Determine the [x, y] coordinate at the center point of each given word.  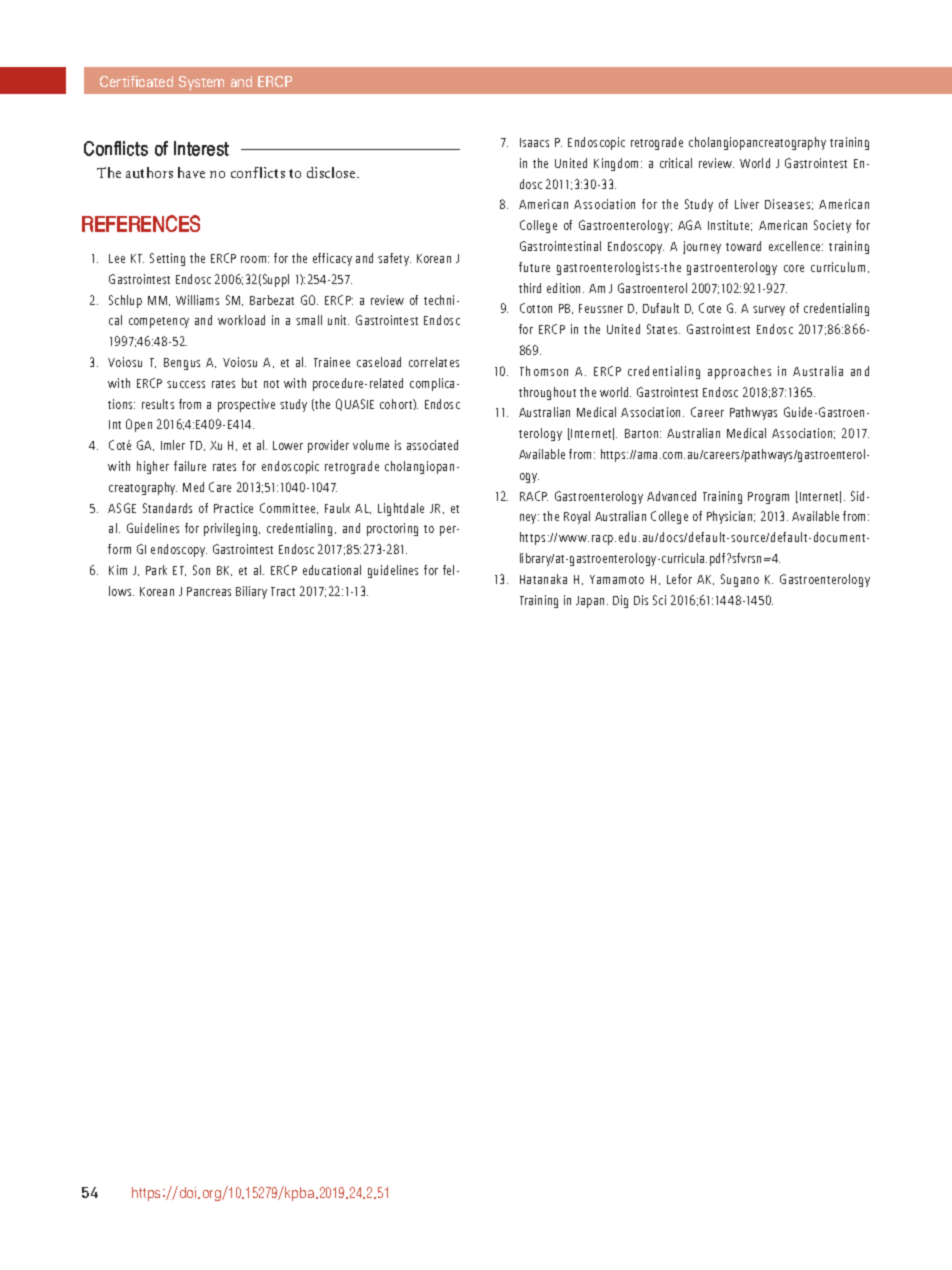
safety [394, 259]
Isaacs [534, 142]
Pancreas [209, 591]
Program [768, 498]
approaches [739, 372]
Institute [730, 225]
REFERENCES [141, 223]
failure [190, 466]
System [201, 83]
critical [676, 163]
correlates [434, 362]
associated [432, 445]
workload [241, 320]
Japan [592, 602]
